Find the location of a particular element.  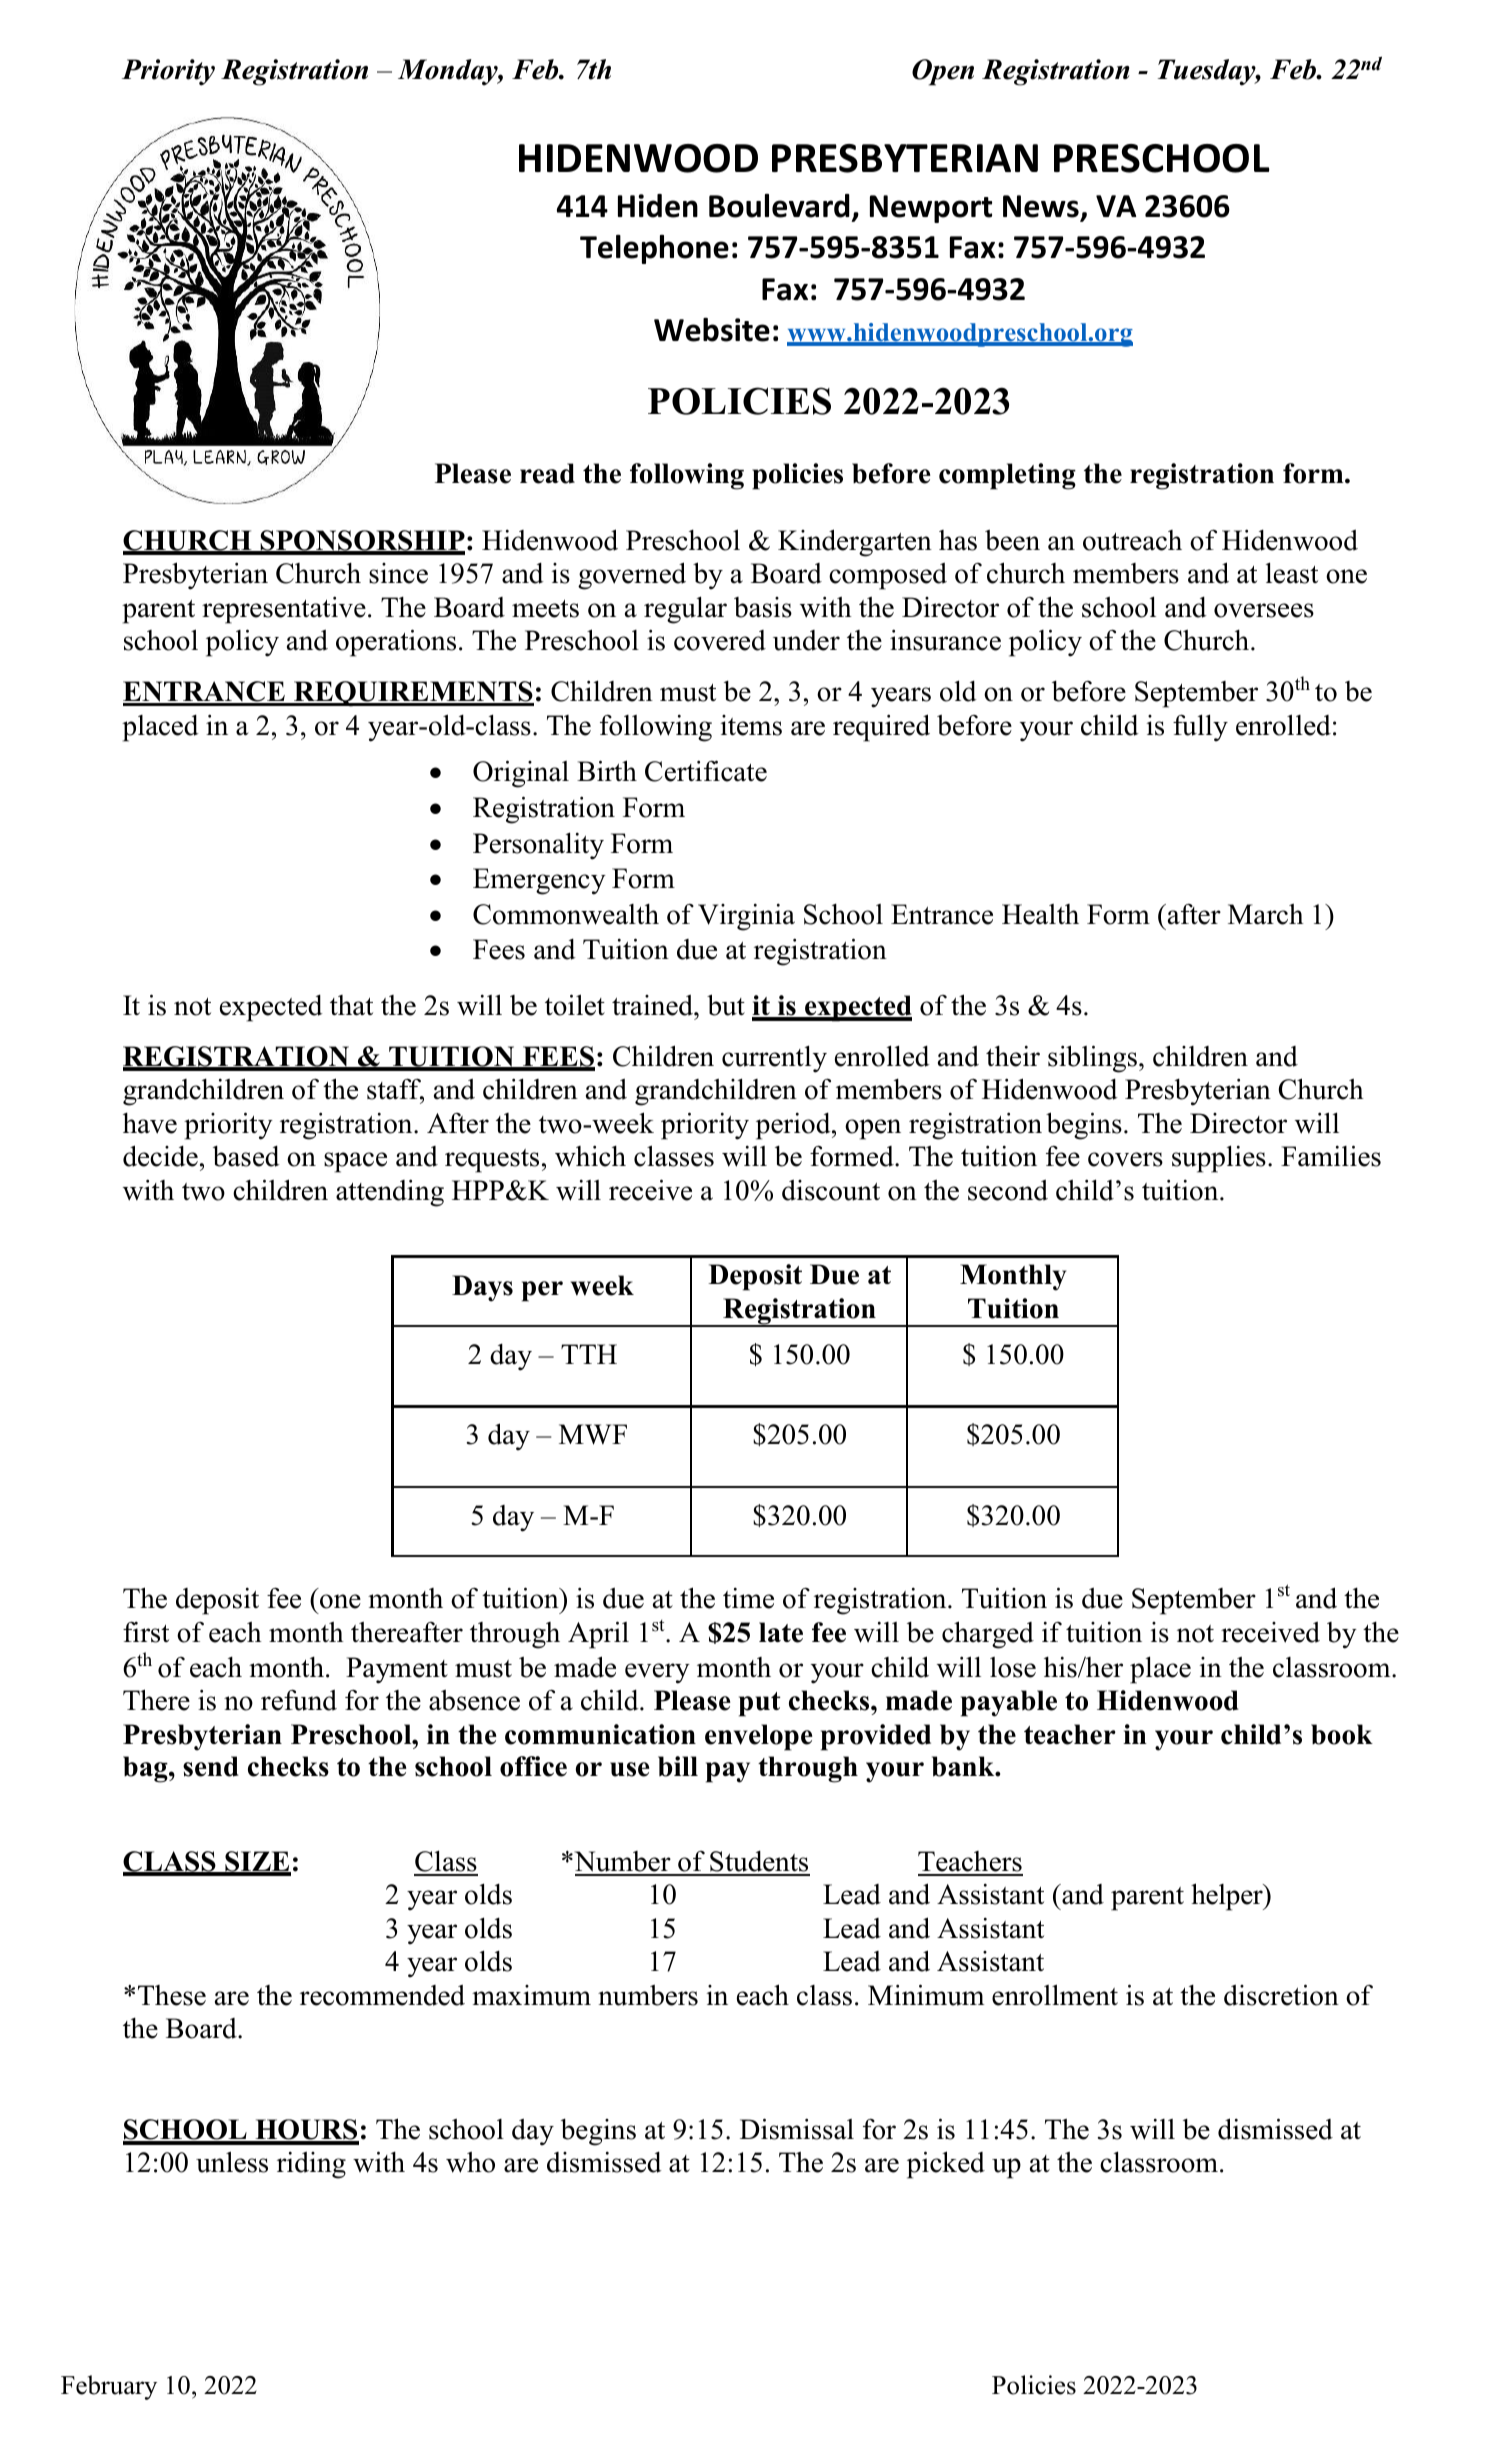

Dismissal is located at coordinates (797, 2129).
